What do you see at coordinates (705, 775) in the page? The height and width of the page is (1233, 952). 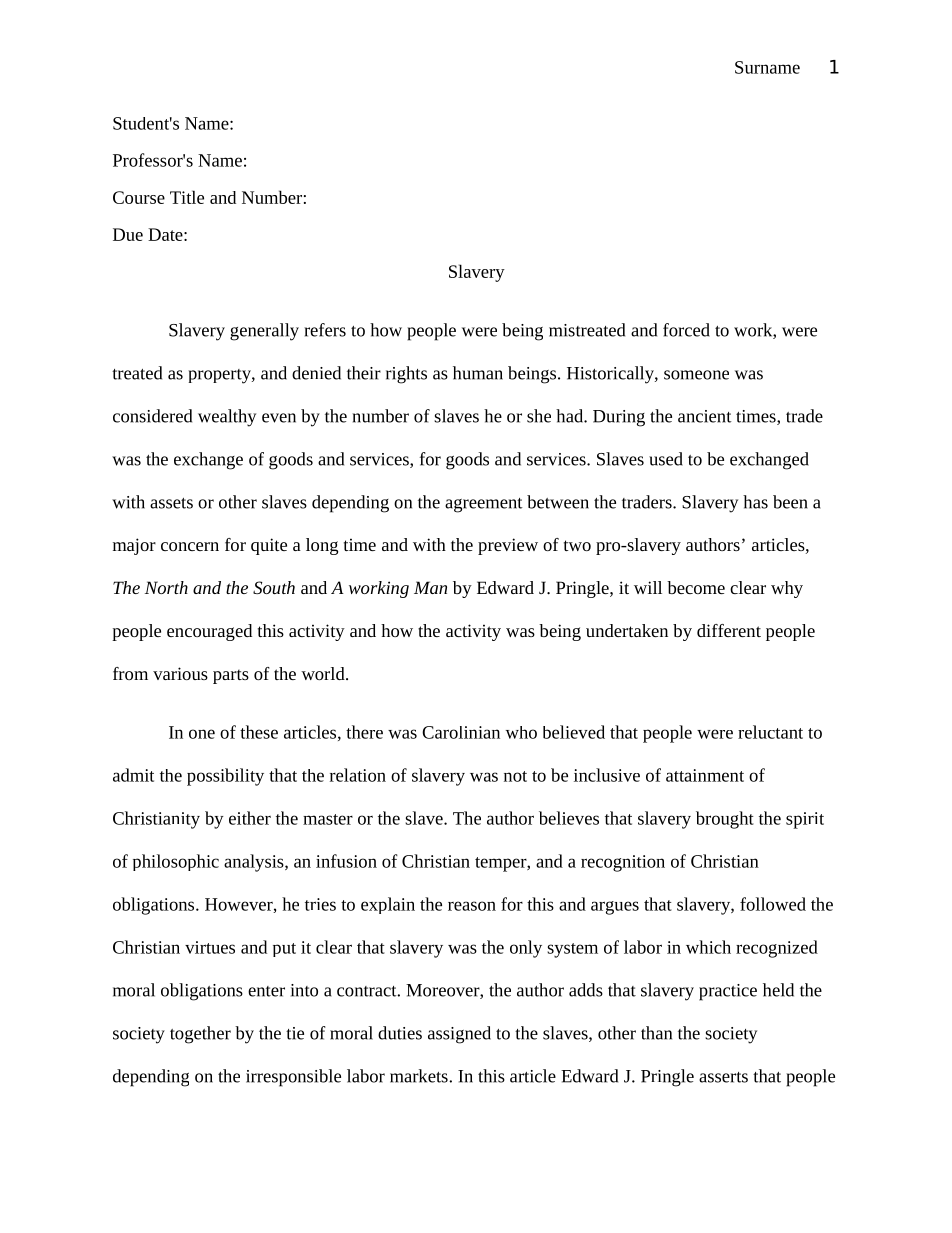 I see `attainment` at bounding box center [705, 775].
